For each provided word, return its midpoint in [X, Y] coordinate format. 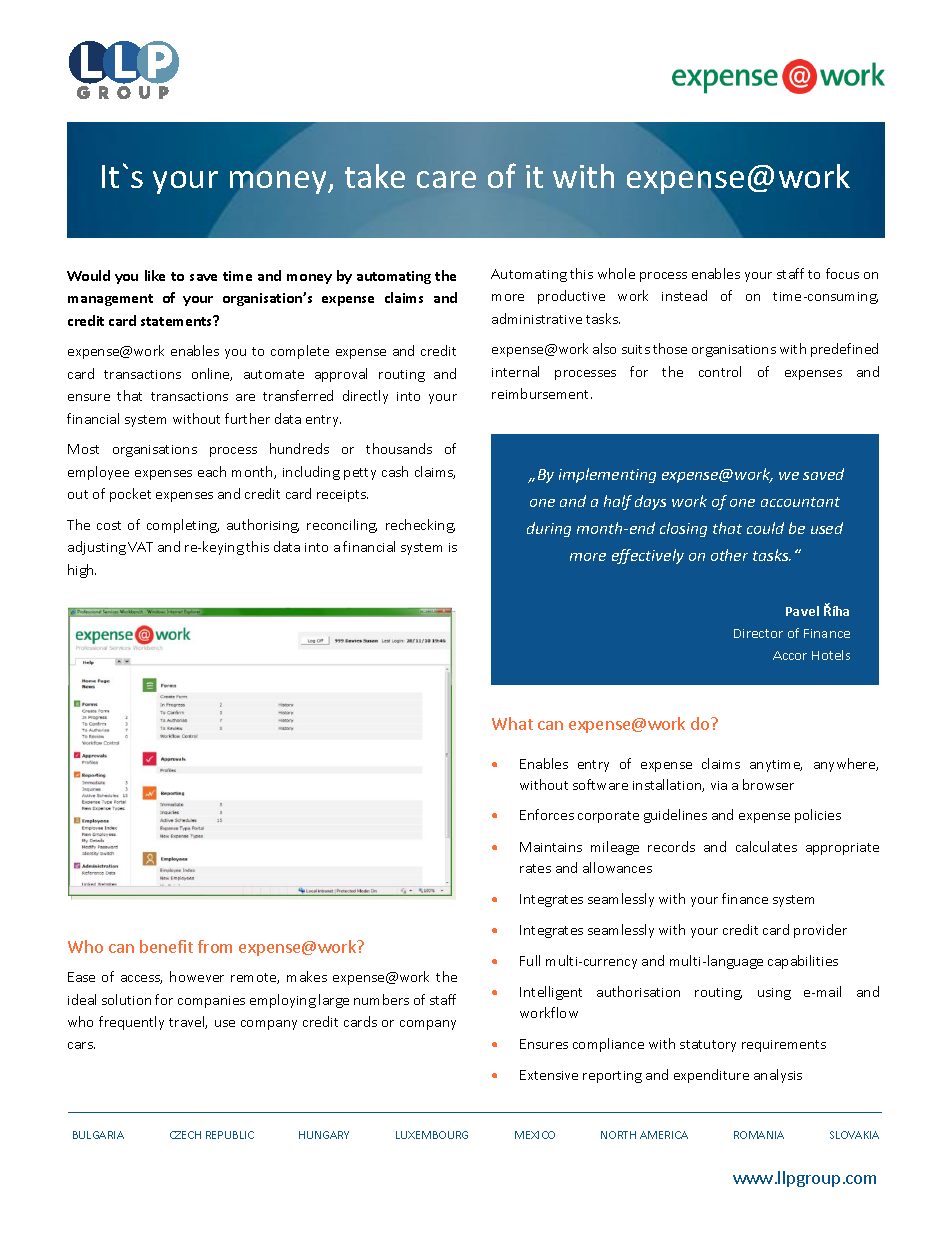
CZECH [185, 1135]
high [82, 571]
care [446, 179]
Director [758, 633]
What [512, 723]
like [155, 275]
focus [842, 273]
